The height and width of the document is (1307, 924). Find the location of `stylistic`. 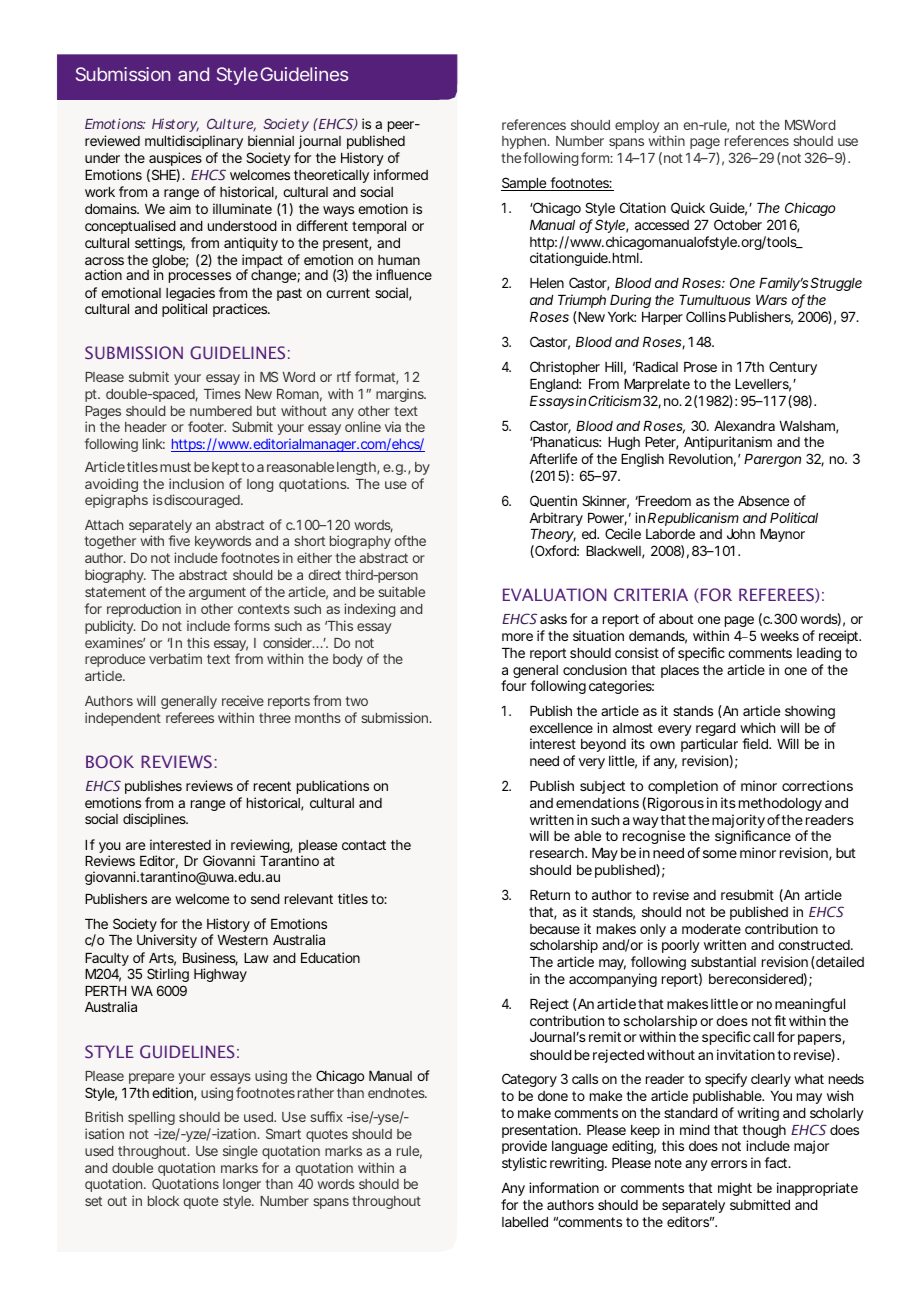

stylistic is located at coordinates (524, 1164).
